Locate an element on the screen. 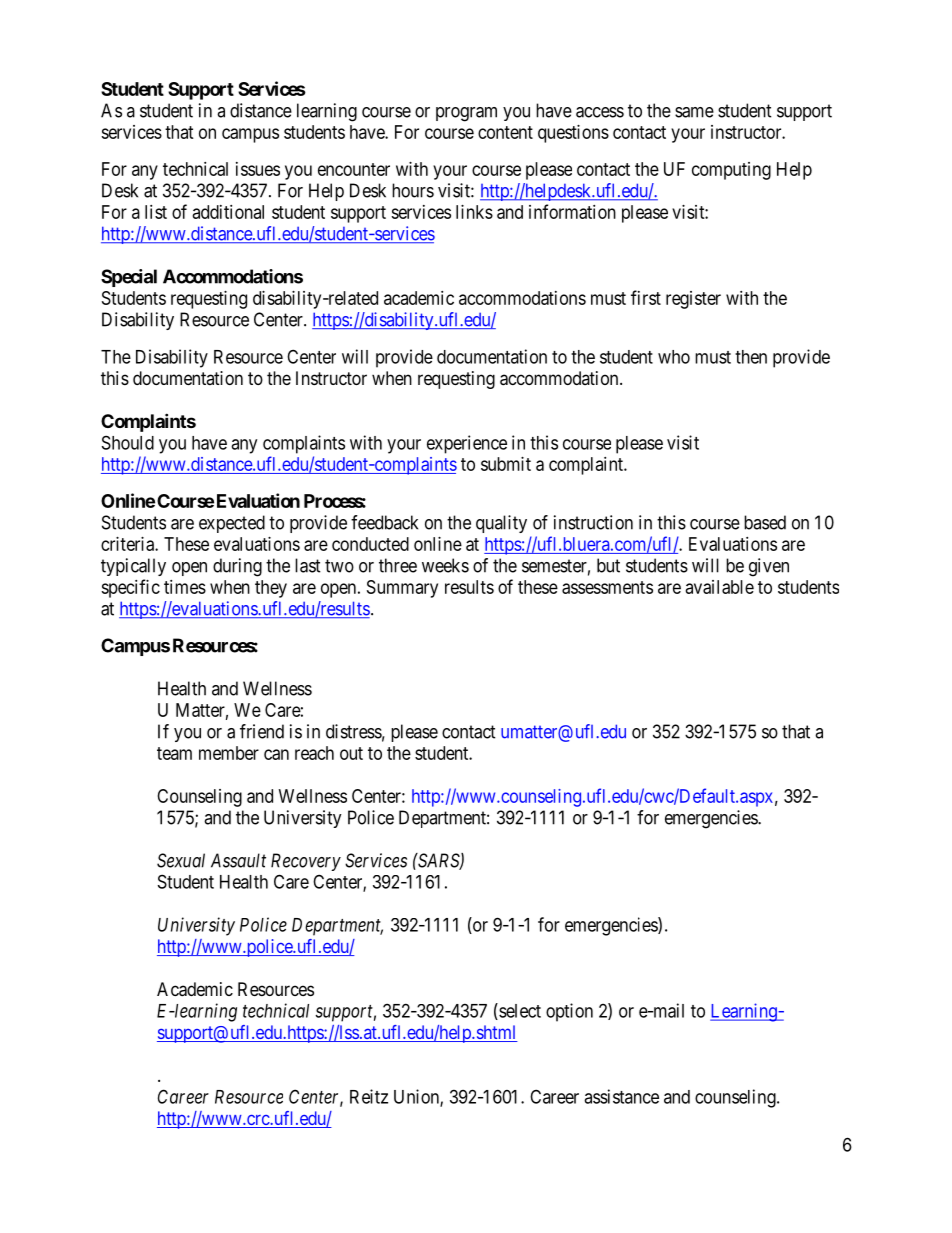 This screenshot has width=952, height=1233. program is located at coordinates (466, 114).
